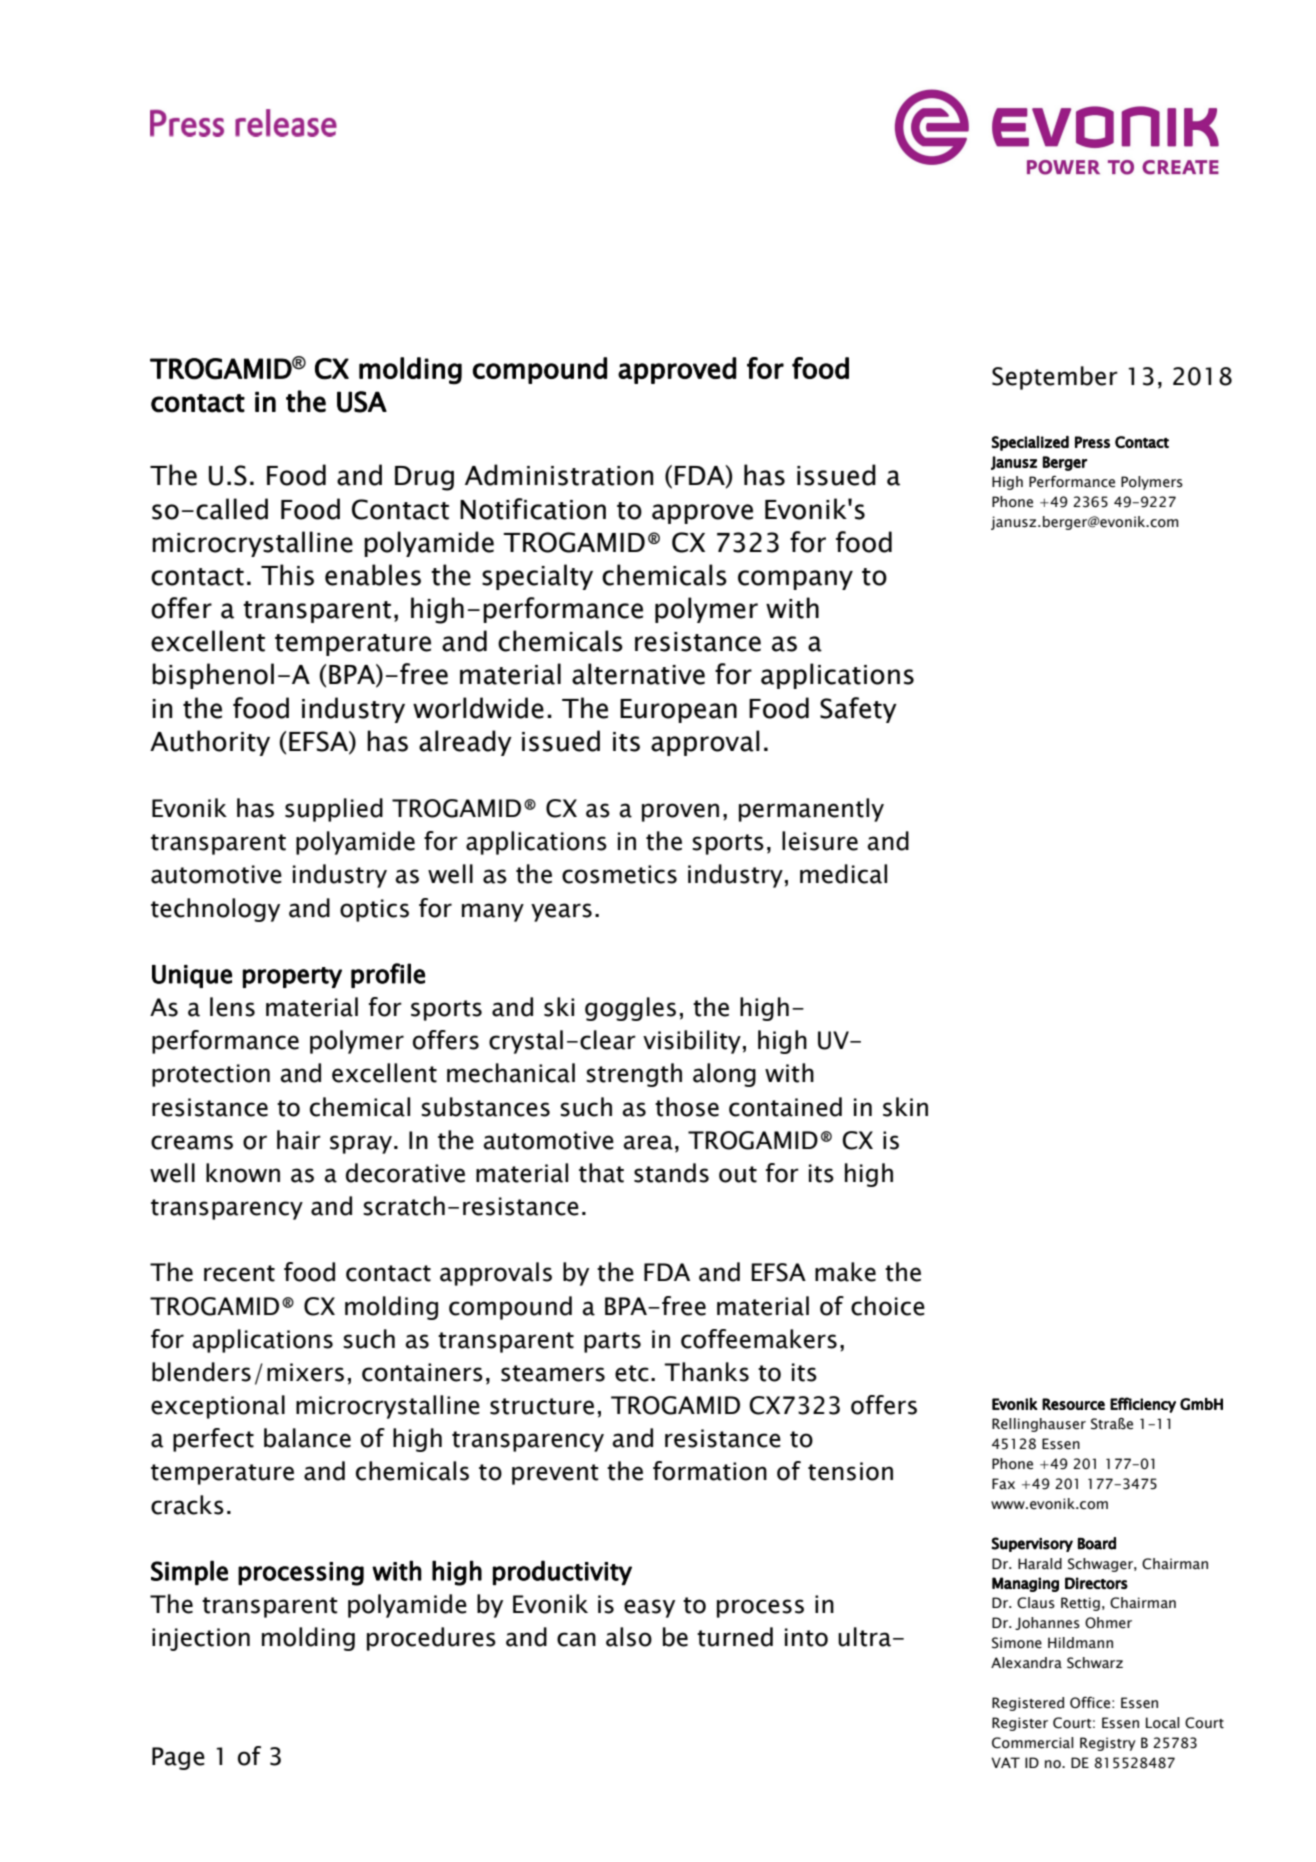 The image size is (1316, 1862). Describe the element at coordinates (178, 1758) in the image. I see `Page` at that location.
